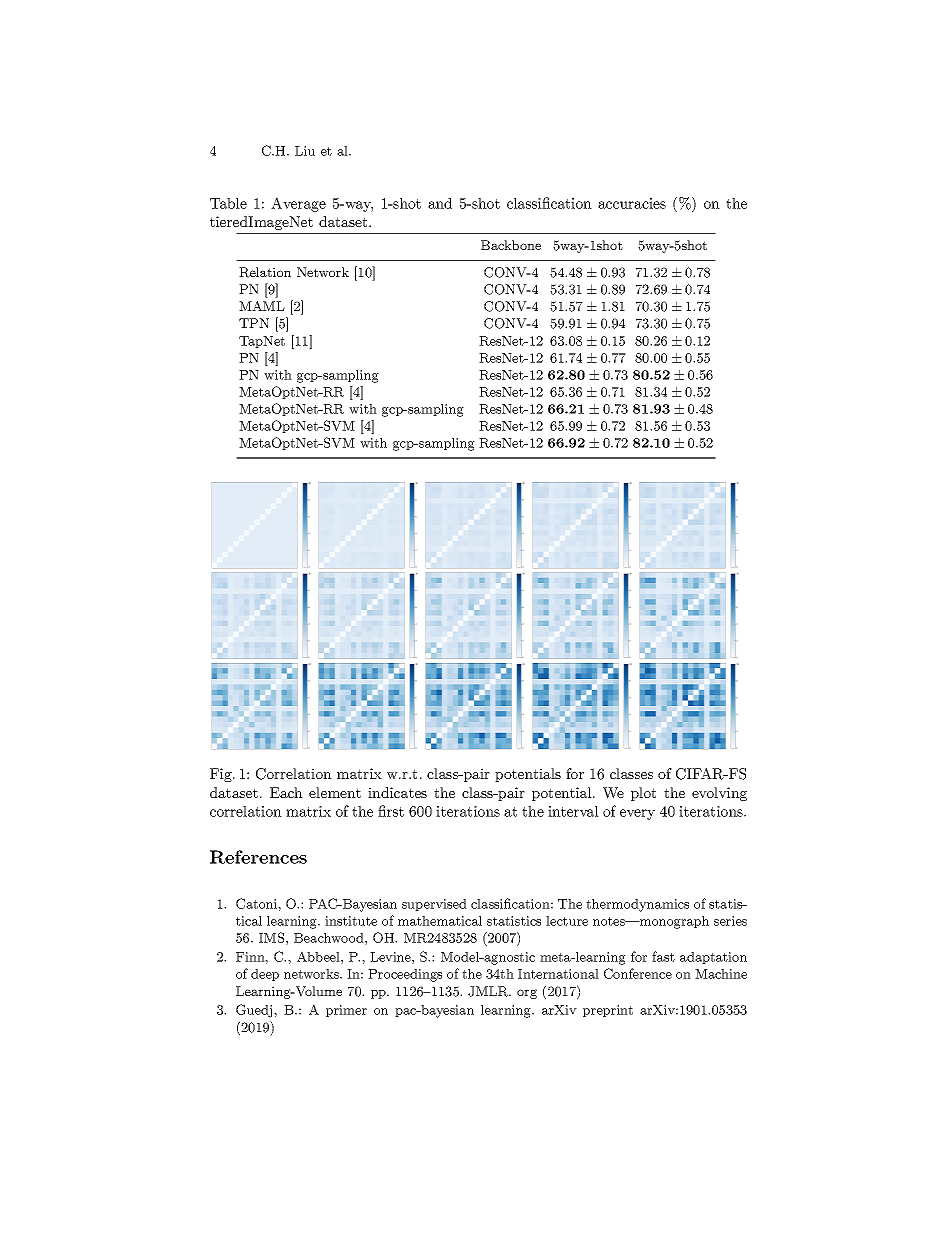  What do you see at coordinates (265, 975) in the screenshot?
I see `deep` at bounding box center [265, 975].
